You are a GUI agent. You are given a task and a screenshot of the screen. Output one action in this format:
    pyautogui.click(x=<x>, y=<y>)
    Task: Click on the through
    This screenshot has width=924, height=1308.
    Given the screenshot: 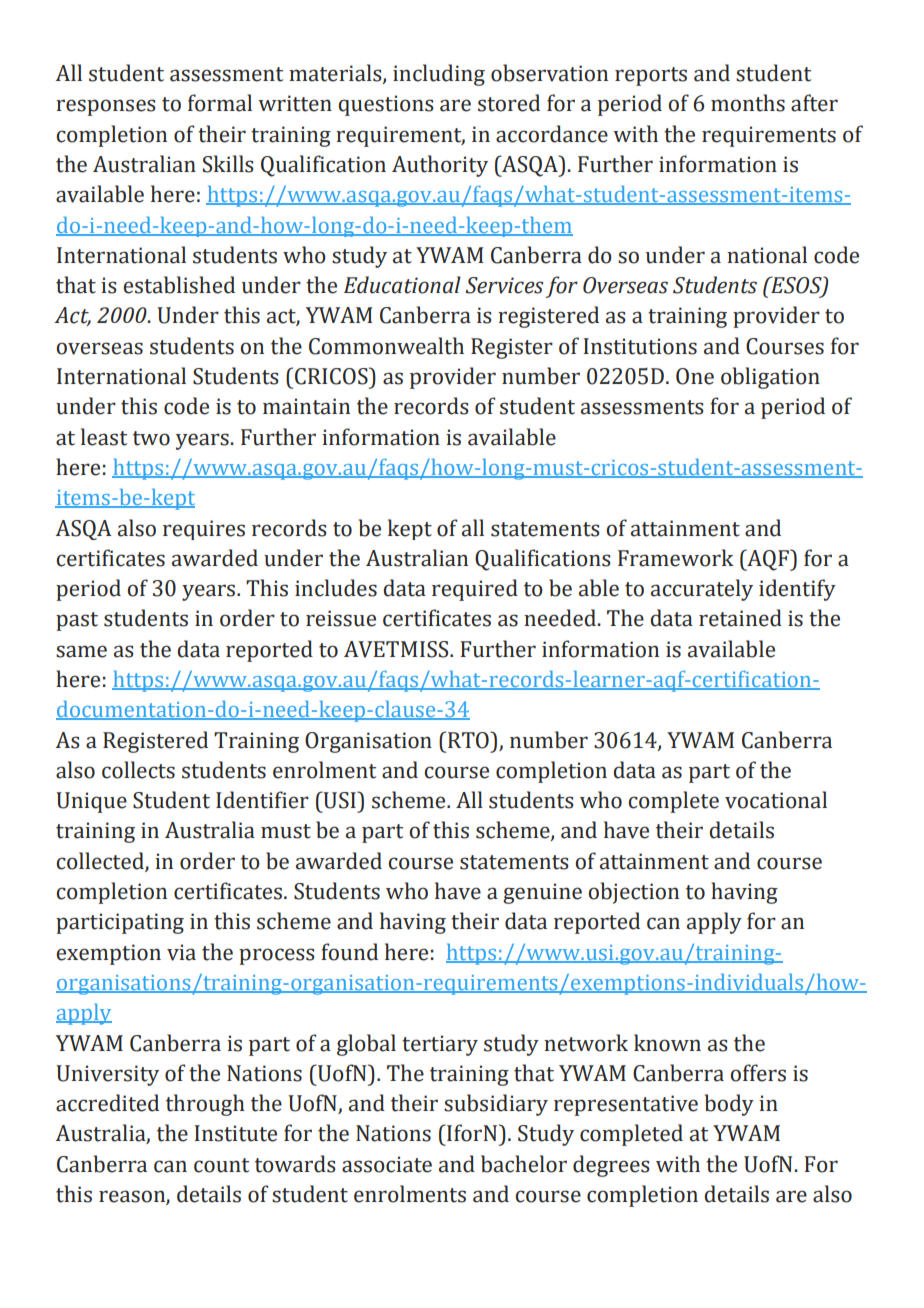 What is the action you would take?
    pyautogui.click(x=205, y=1105)
